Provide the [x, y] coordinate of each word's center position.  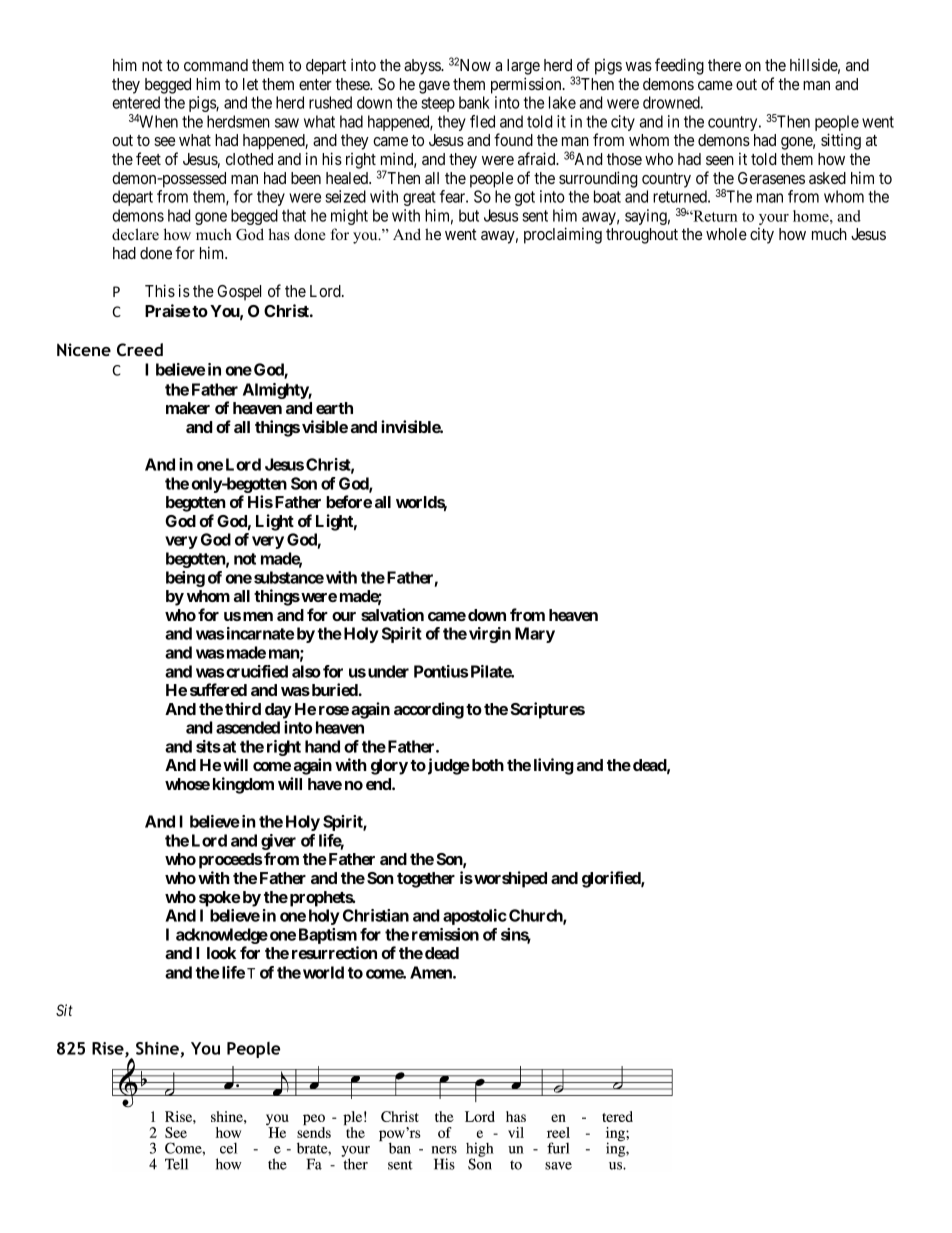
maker [188, 408]
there [724, 65]
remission [445, 934]
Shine [158, 1049]
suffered [218, 689]
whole [726, 234]
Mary [535, 635]
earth [334, 408]
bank [474, 102]
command [216, 65]
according [429, 710]
